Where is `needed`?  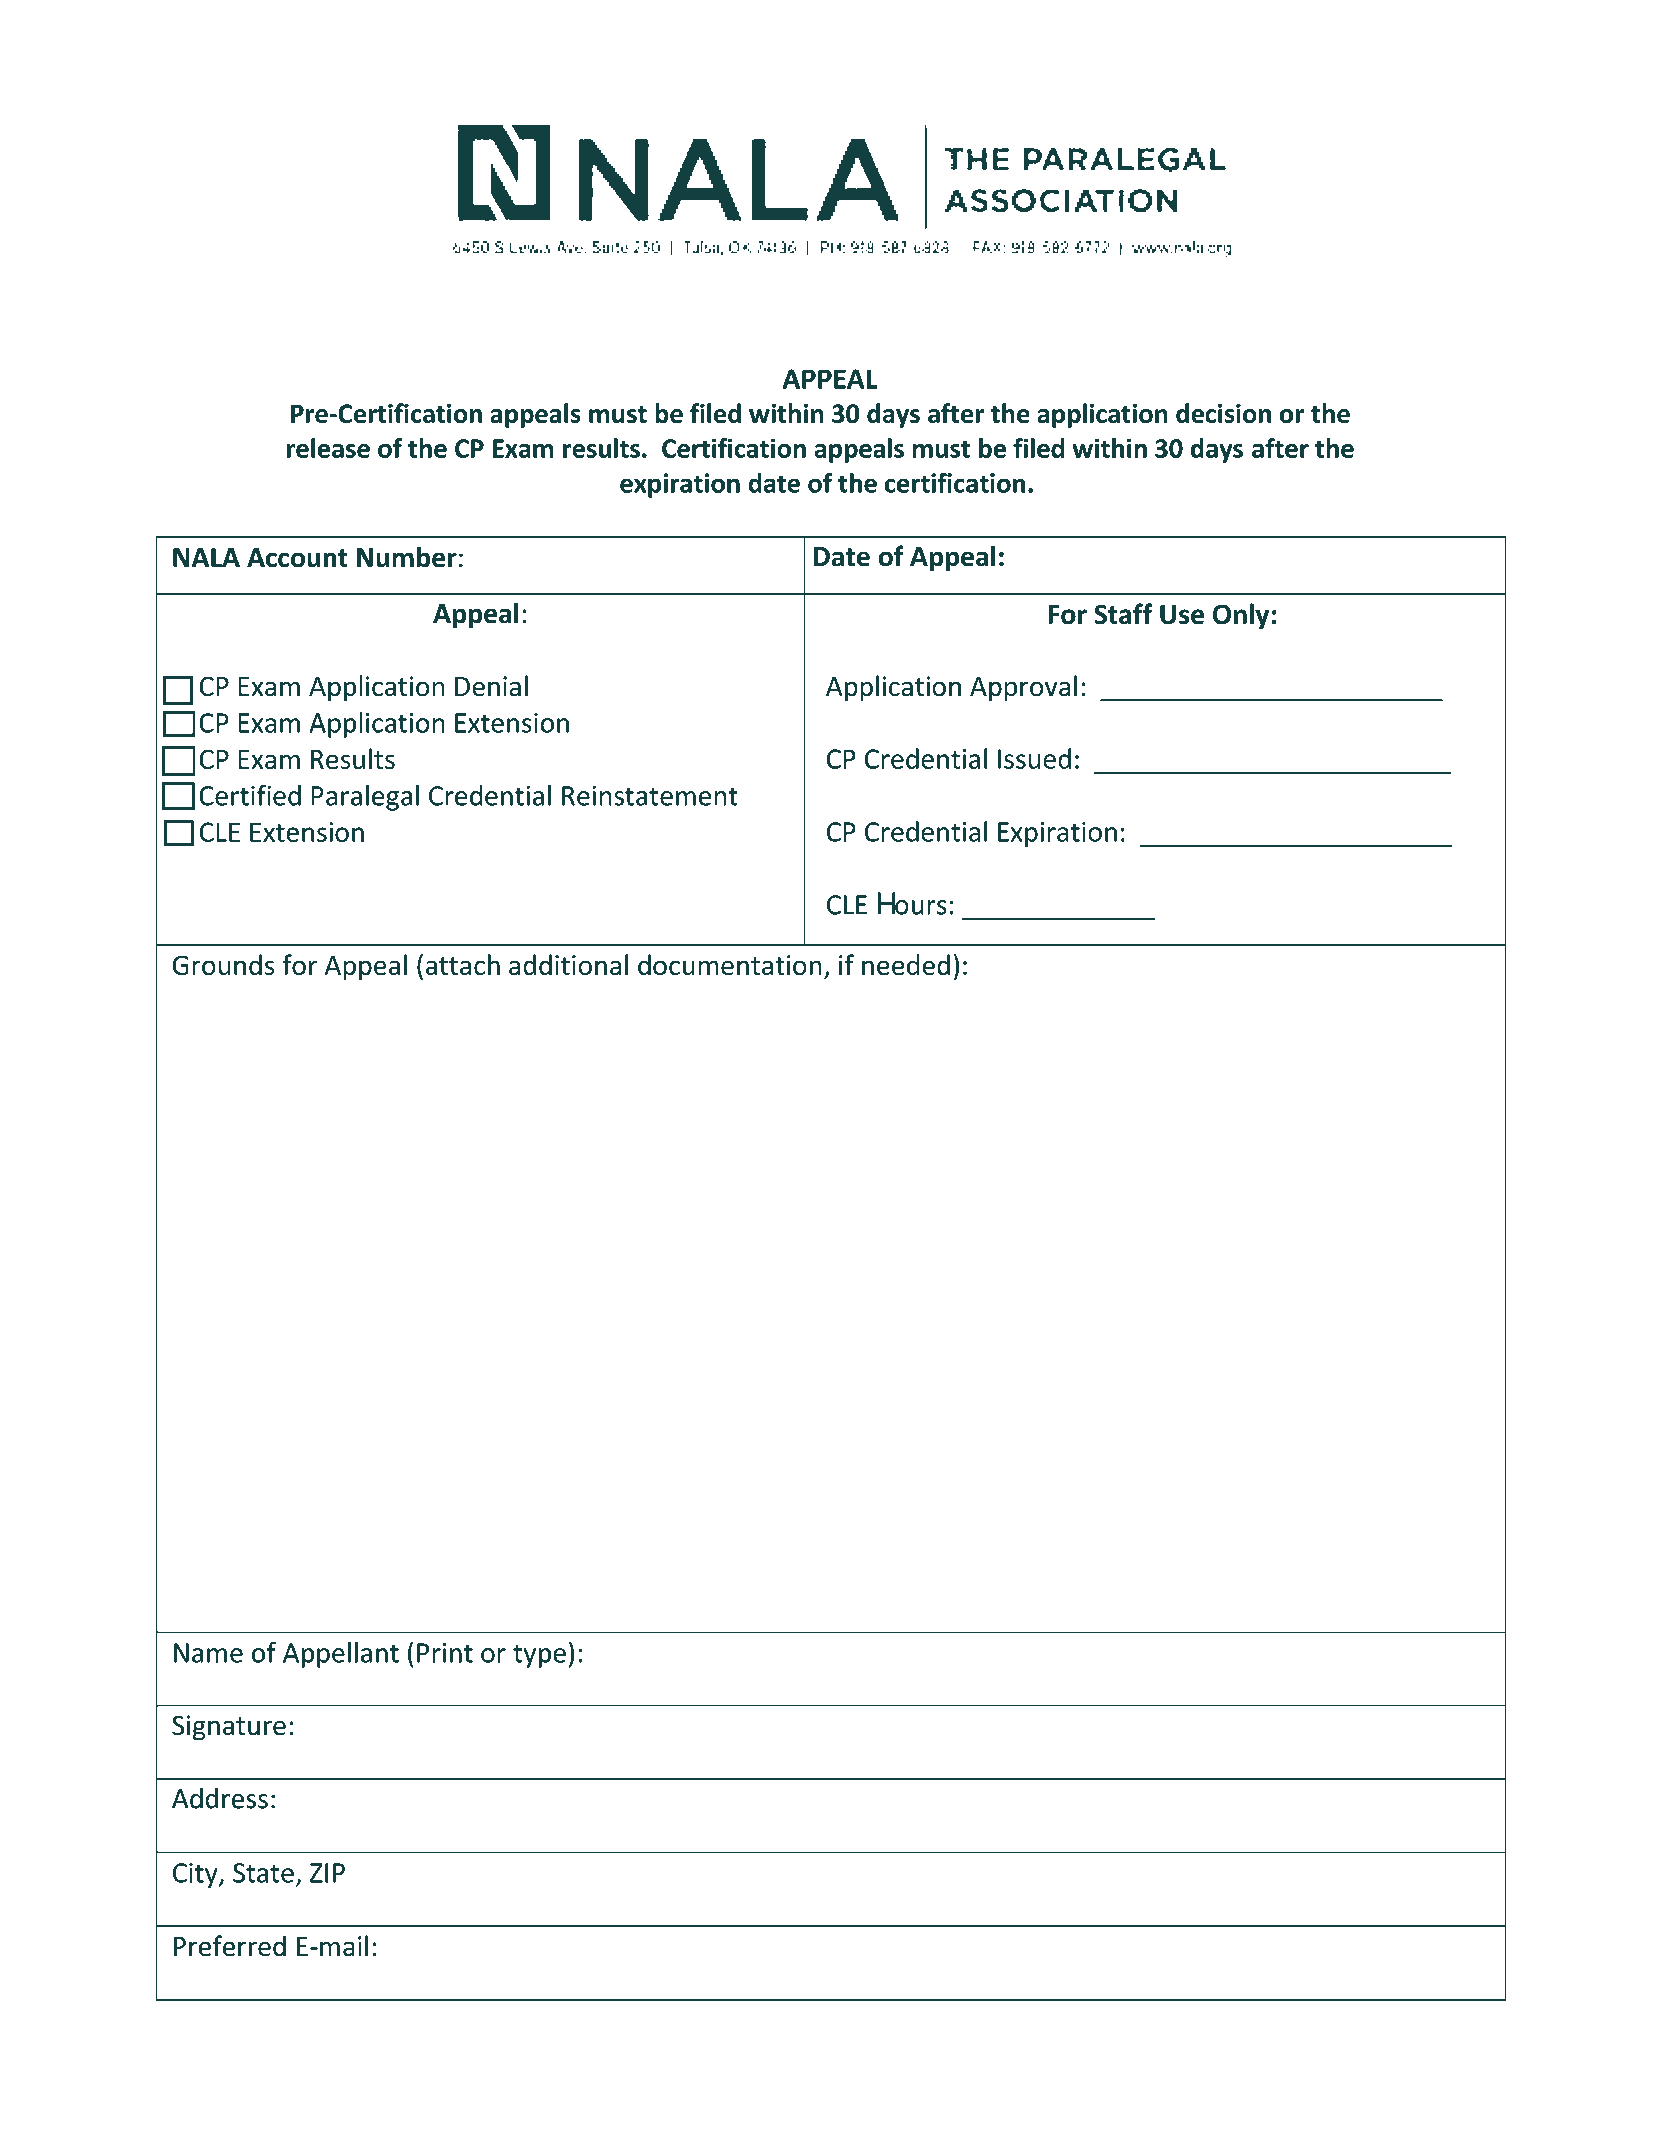 needed is located at coordinates (906, 965).
